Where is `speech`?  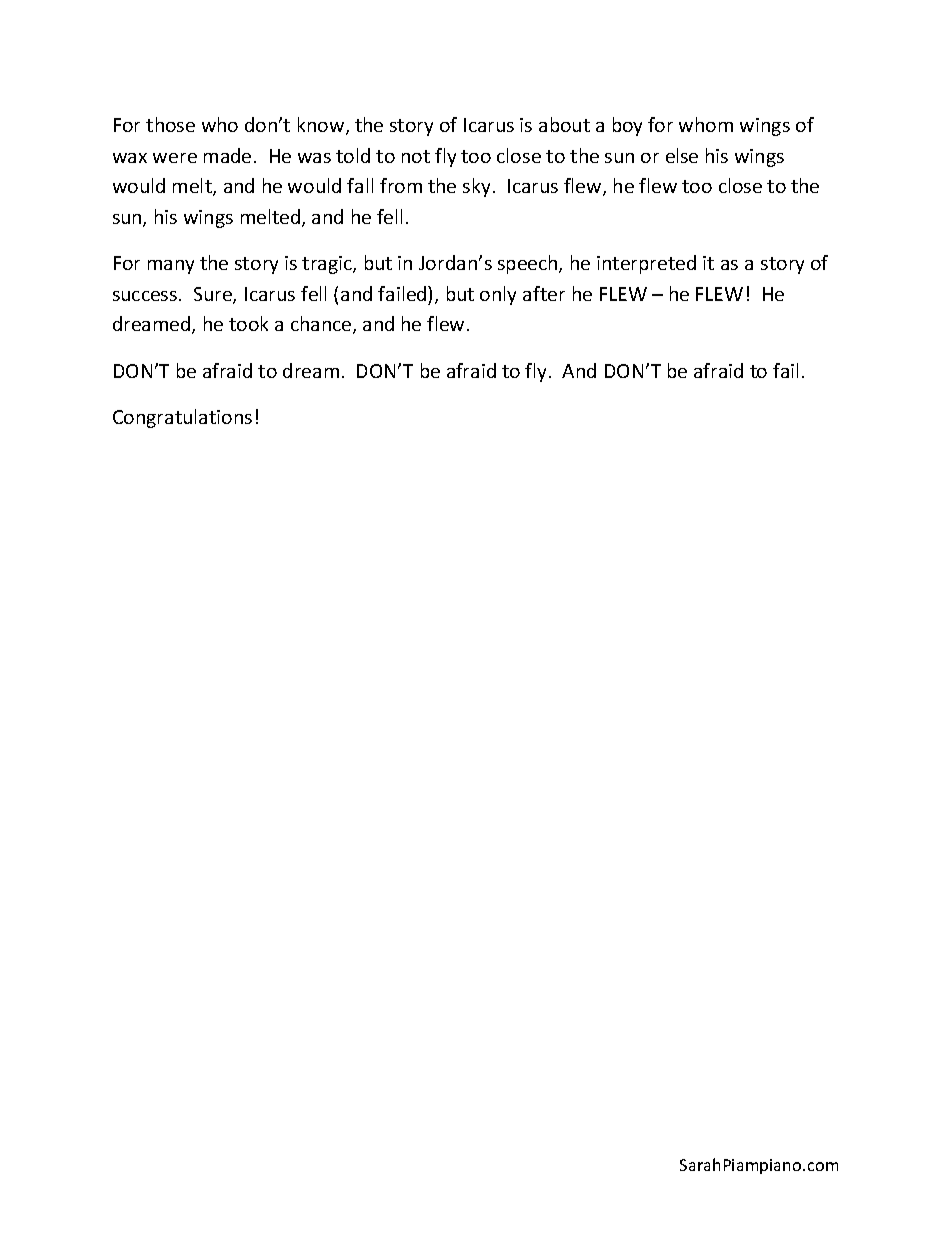 speech is located at coordinates (529, 264).
